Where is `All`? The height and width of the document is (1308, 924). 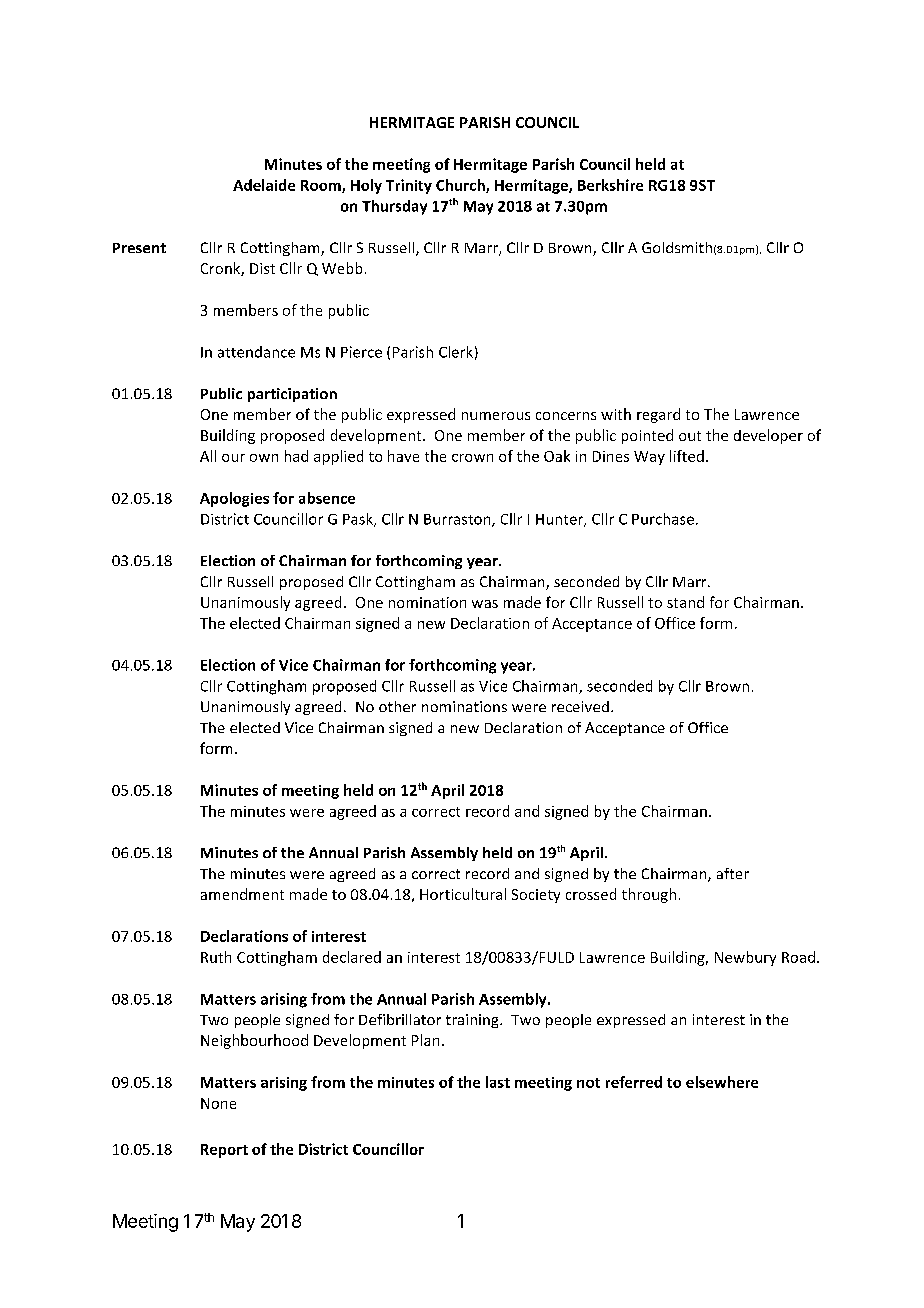
All is located at coordinates (208, 456).
